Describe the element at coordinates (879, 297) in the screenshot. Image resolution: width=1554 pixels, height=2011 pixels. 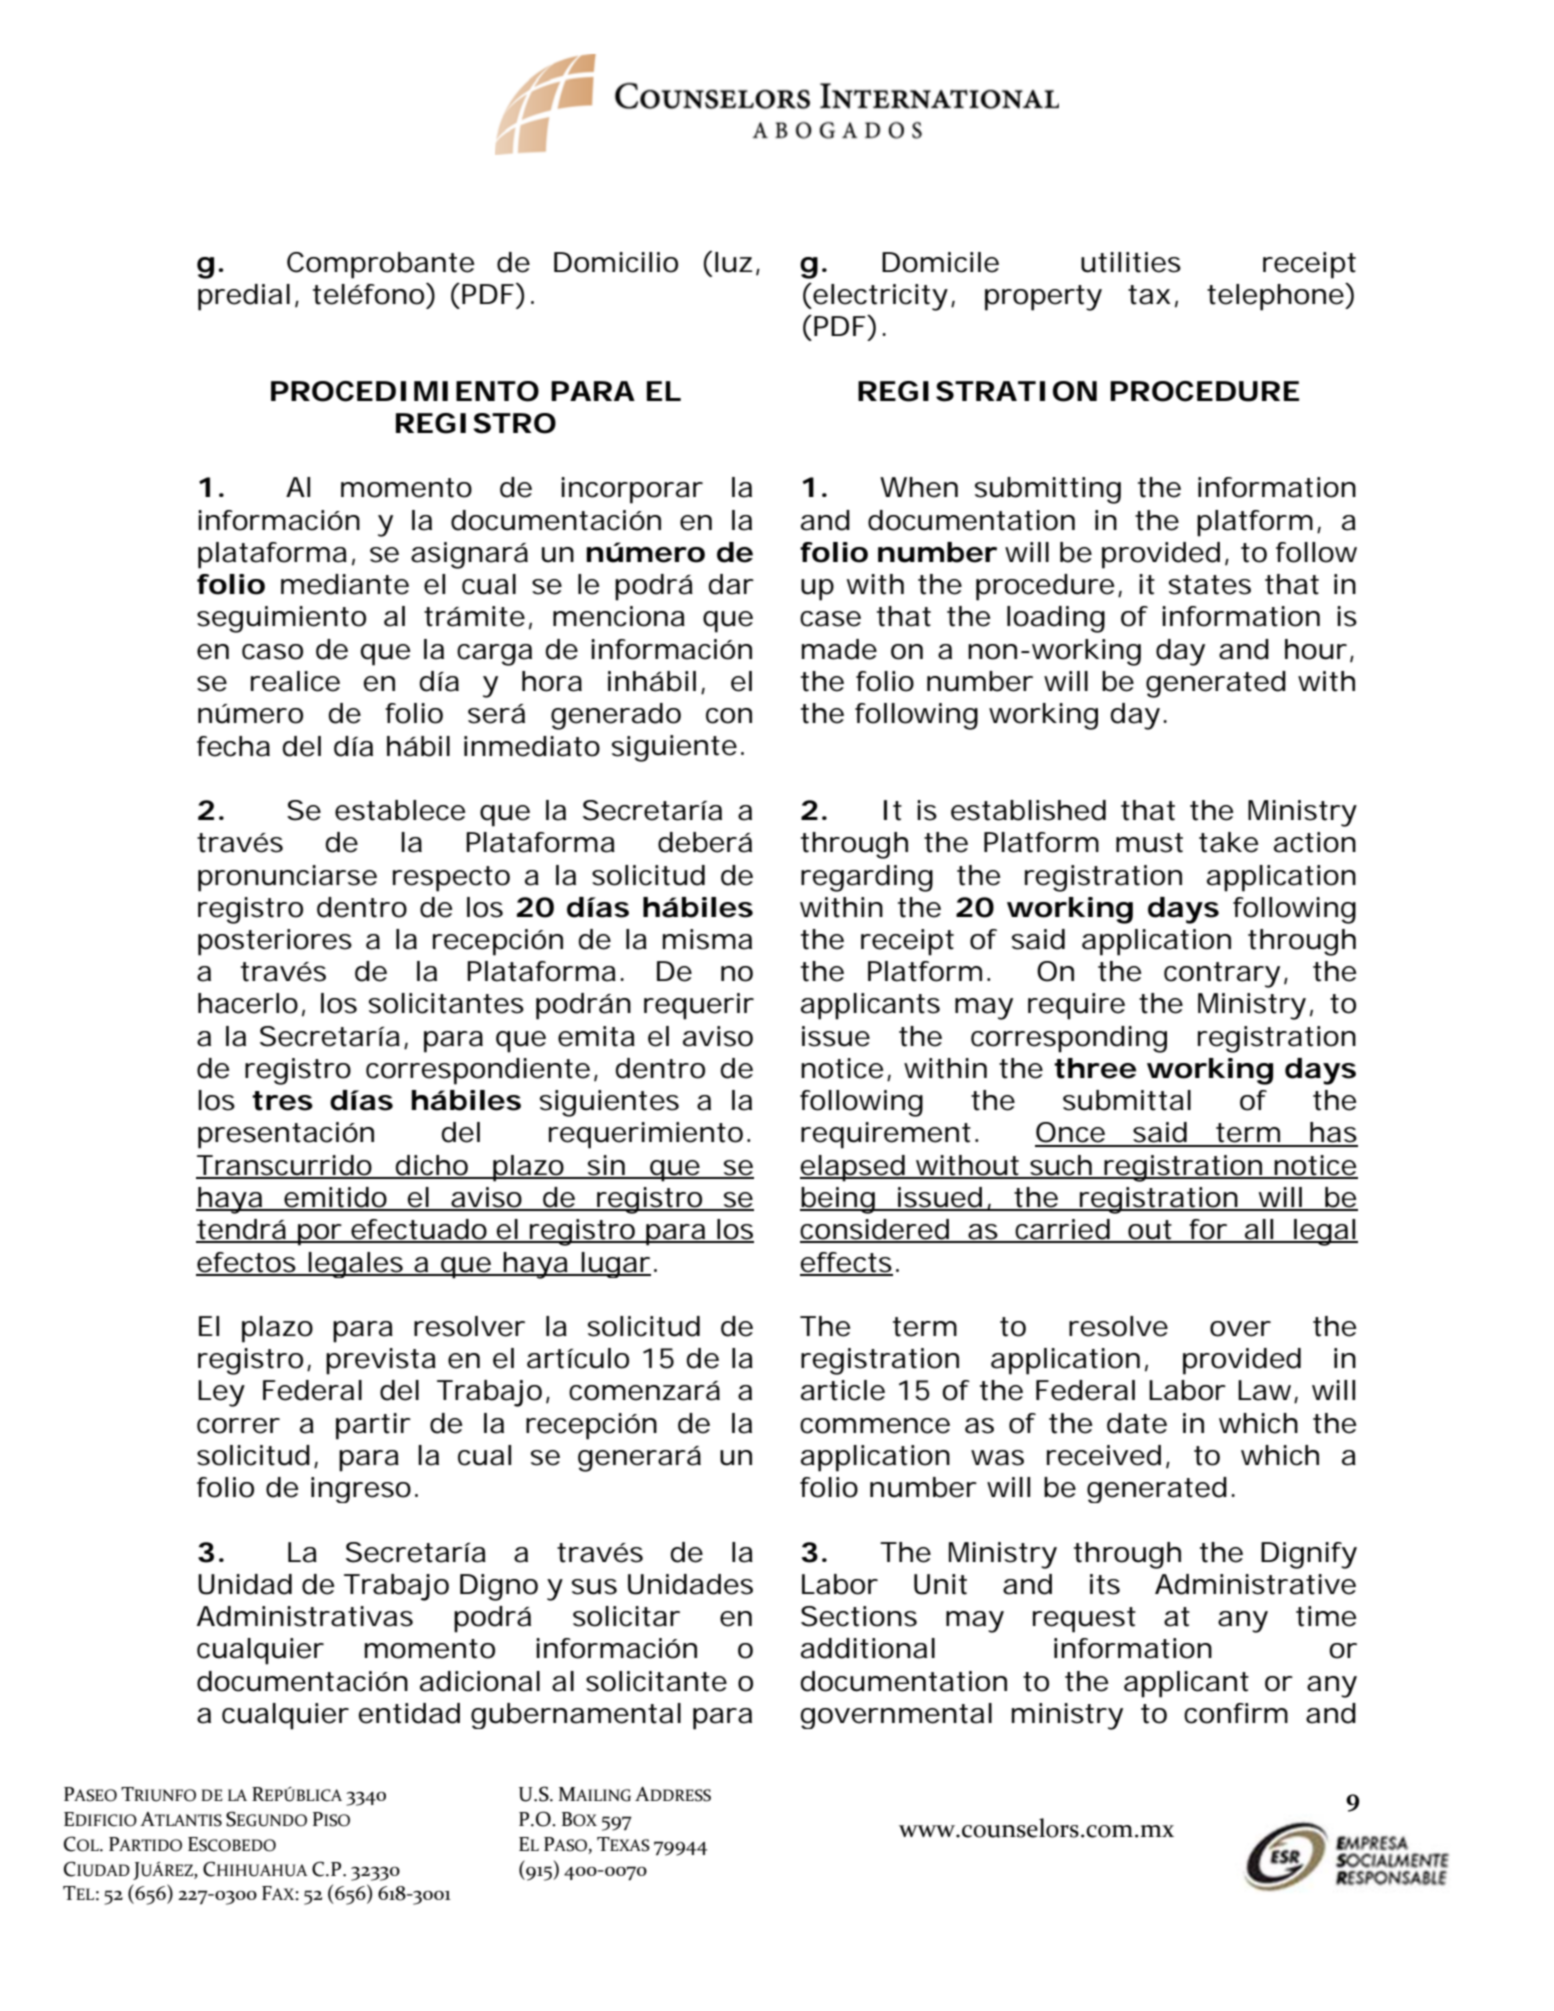
I see `electricity` at that location.
